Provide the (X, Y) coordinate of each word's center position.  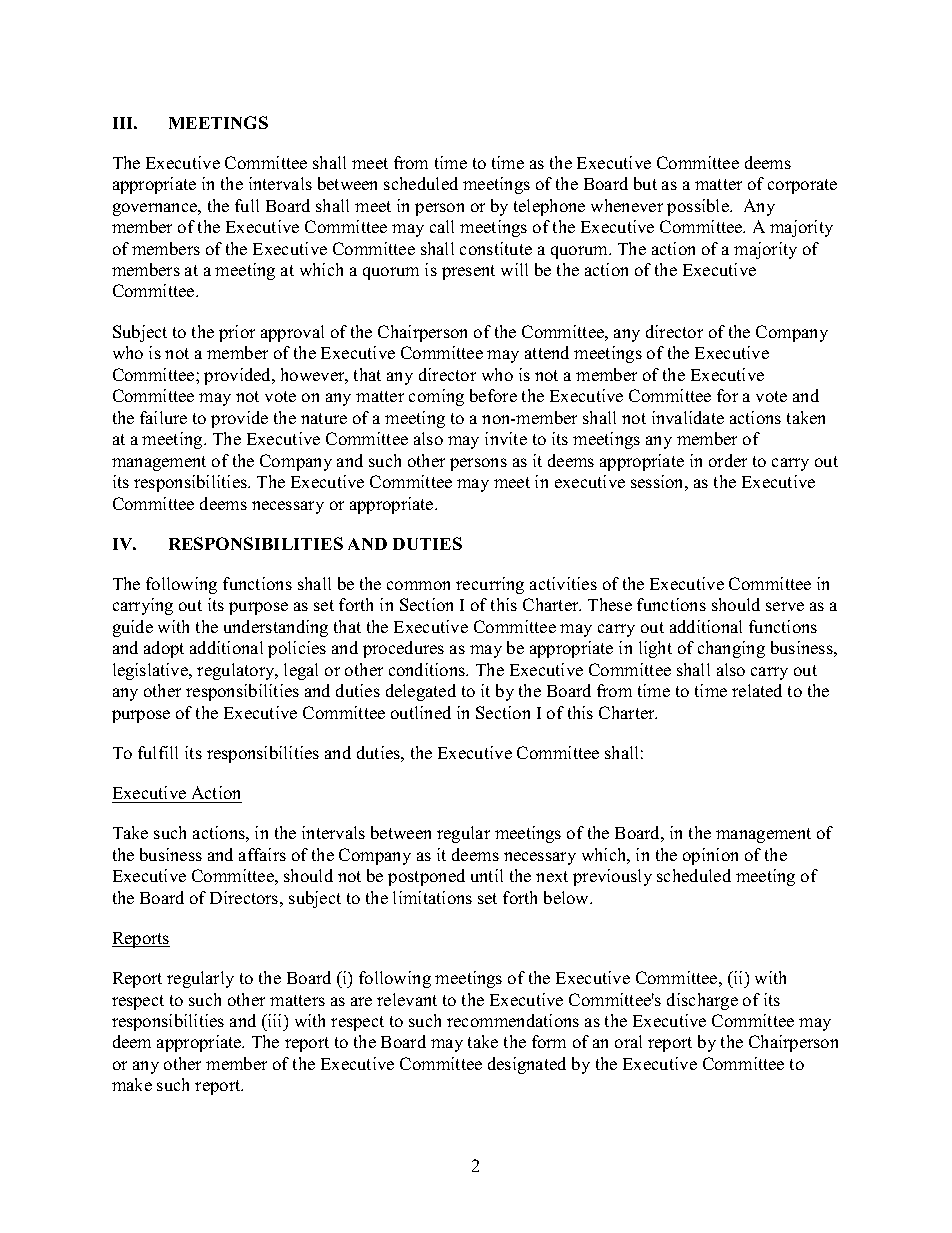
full (247, 205)
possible (699, 207)
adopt (164, 649)
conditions (428, 669)
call (442, 226)
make (132, 1084)
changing (731, 649)
